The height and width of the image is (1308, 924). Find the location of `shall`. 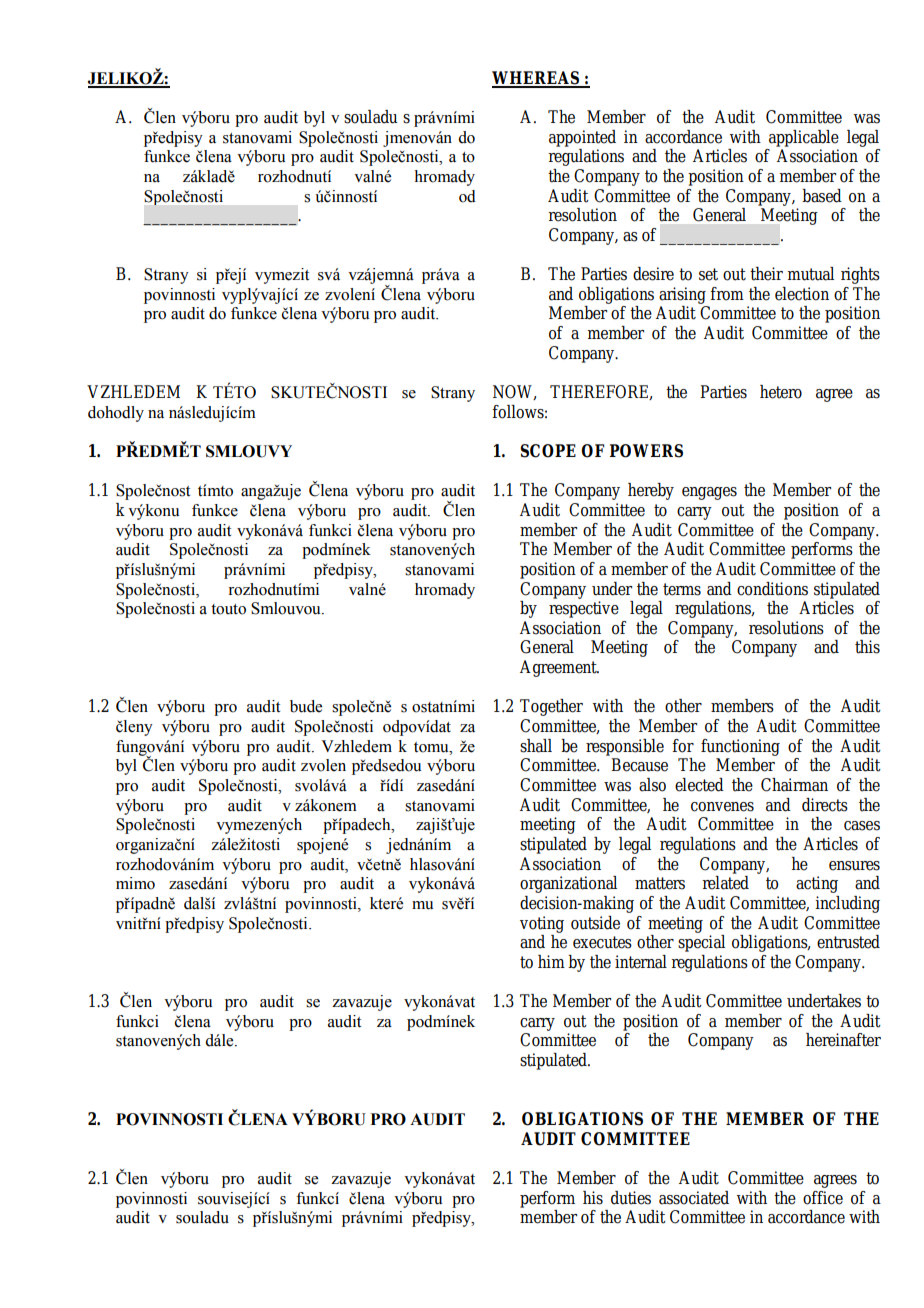

shall is located at coordinates (536, 746).
